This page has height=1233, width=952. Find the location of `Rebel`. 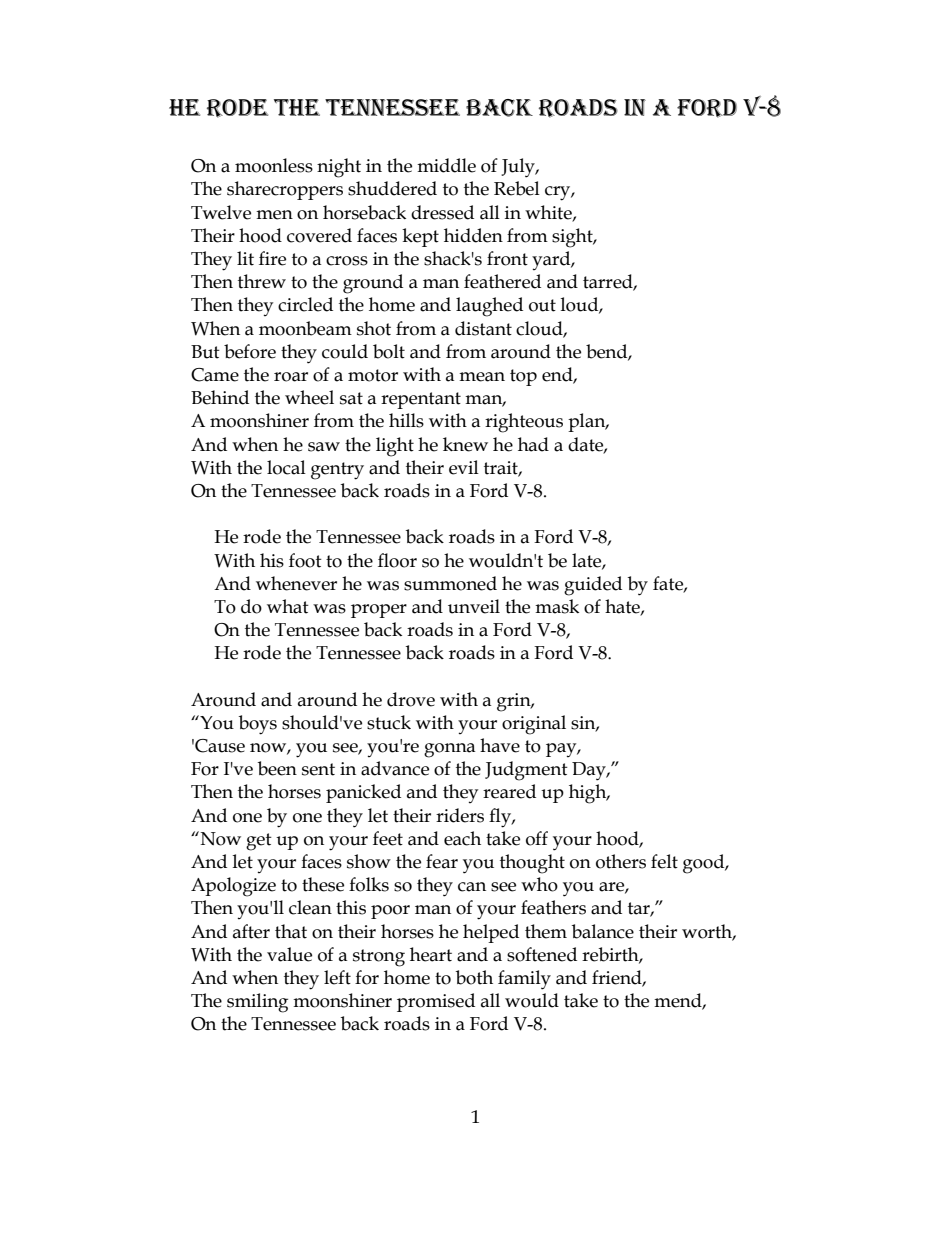

Rebel is located at coordinates (517, 188).
